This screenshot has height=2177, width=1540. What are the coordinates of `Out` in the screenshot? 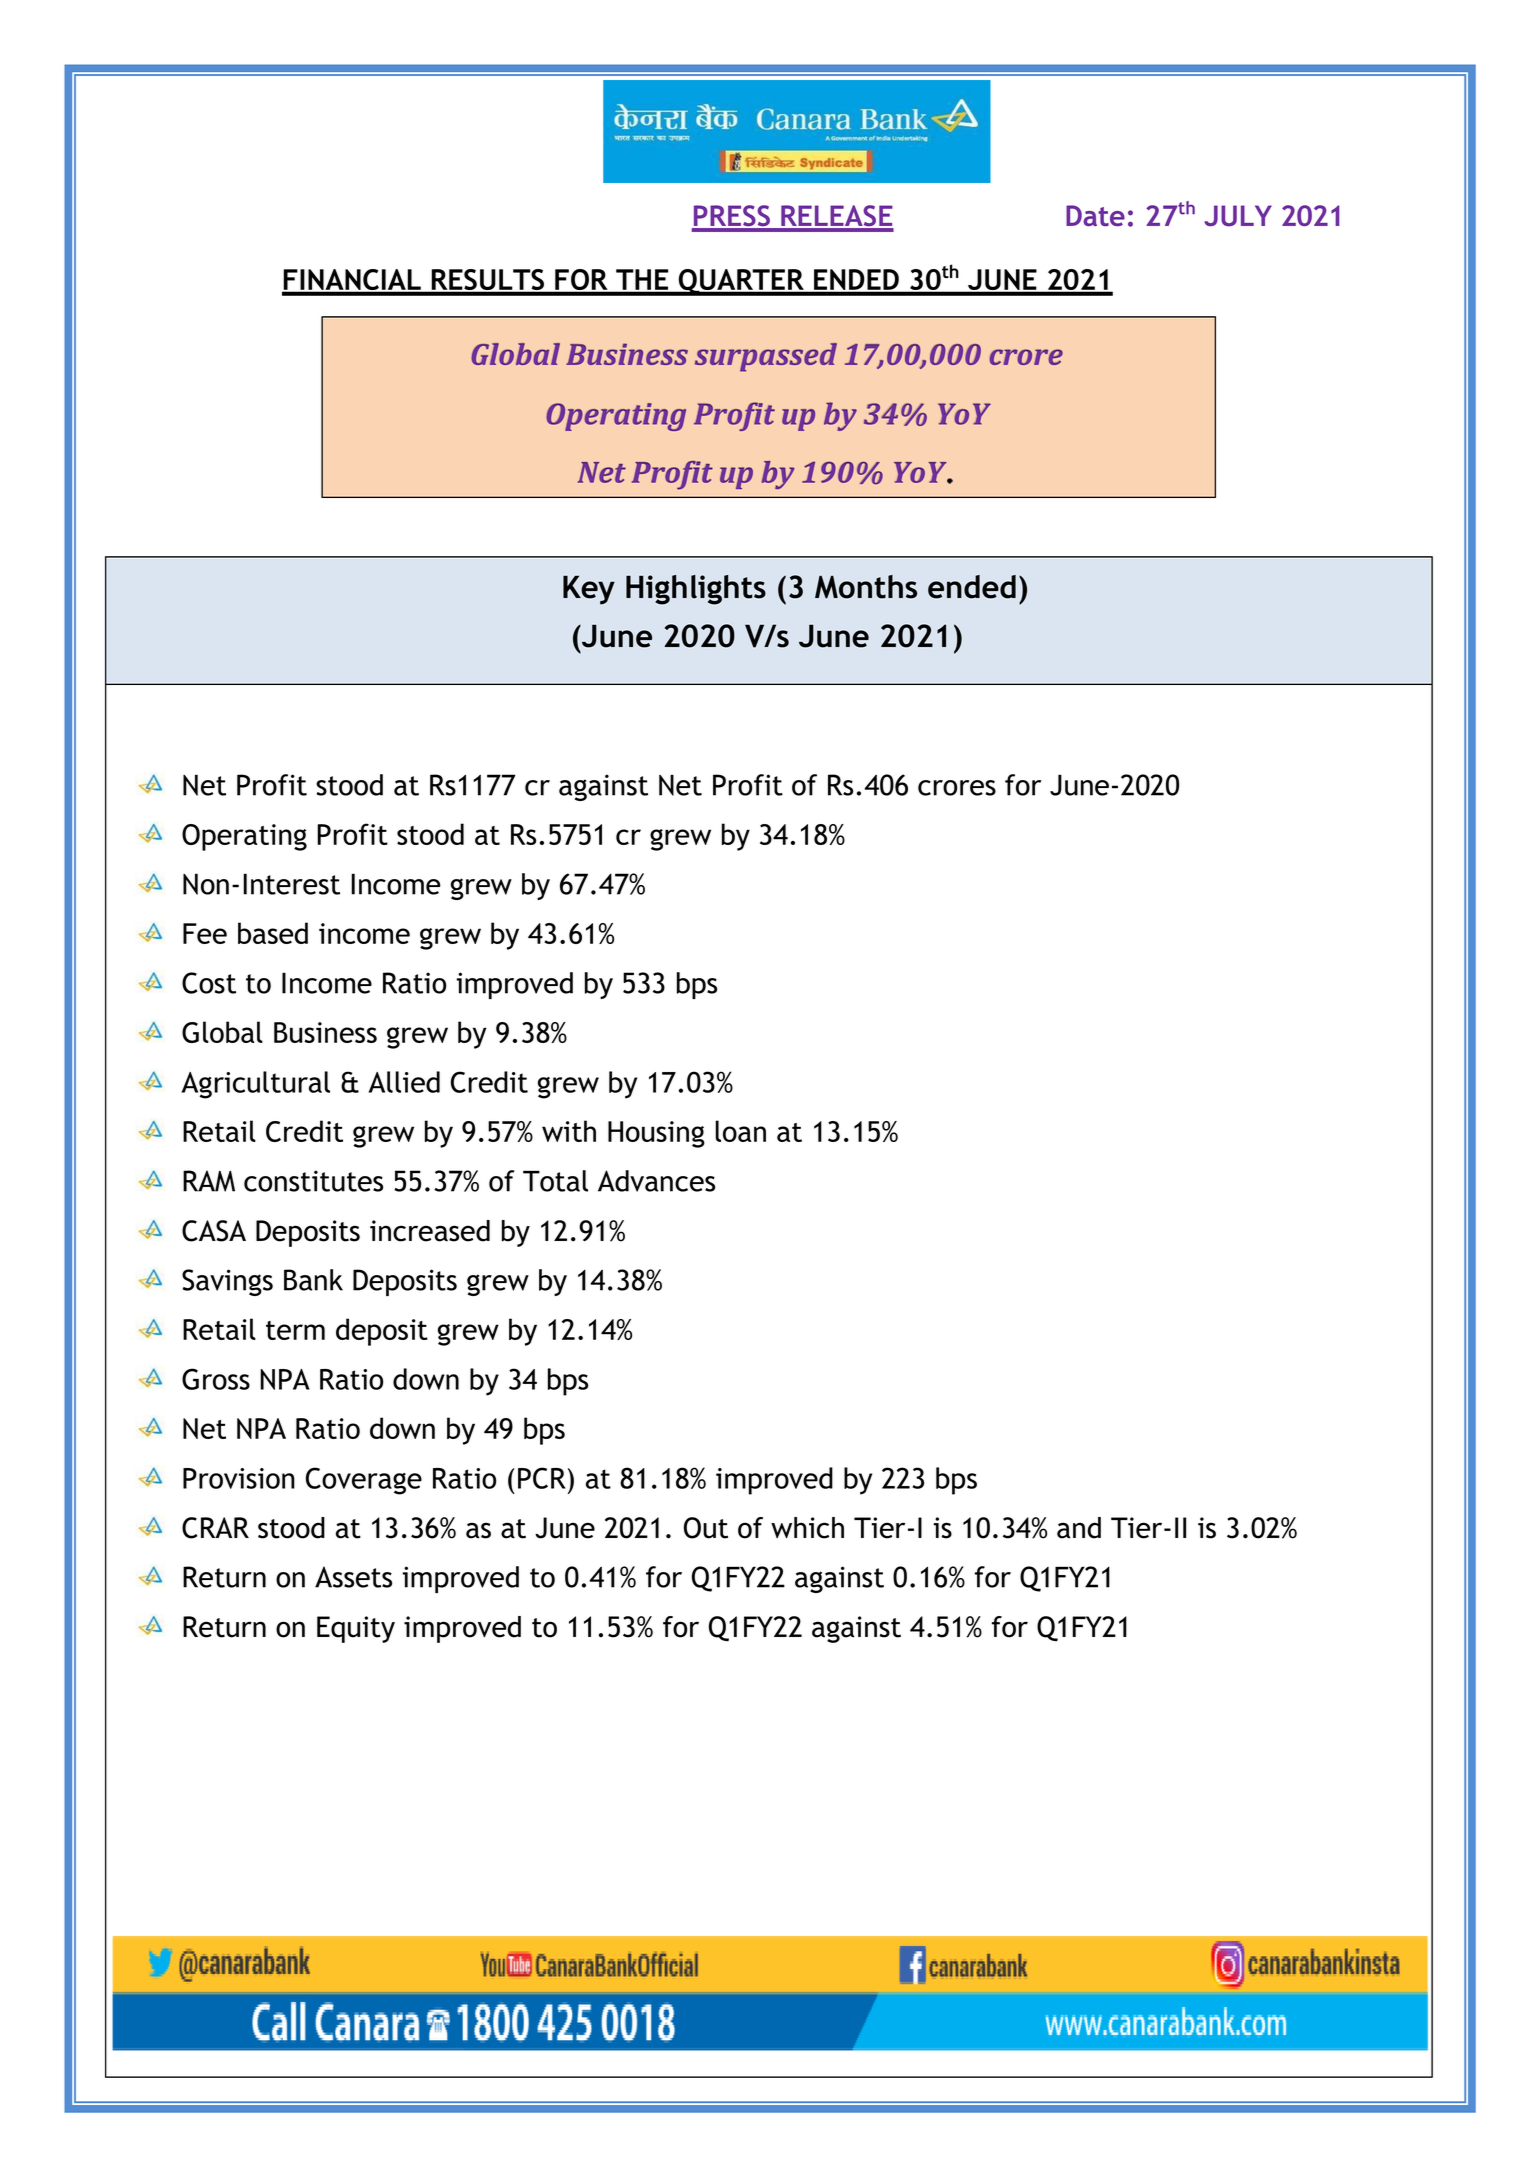 It's located at (706, 1528).
